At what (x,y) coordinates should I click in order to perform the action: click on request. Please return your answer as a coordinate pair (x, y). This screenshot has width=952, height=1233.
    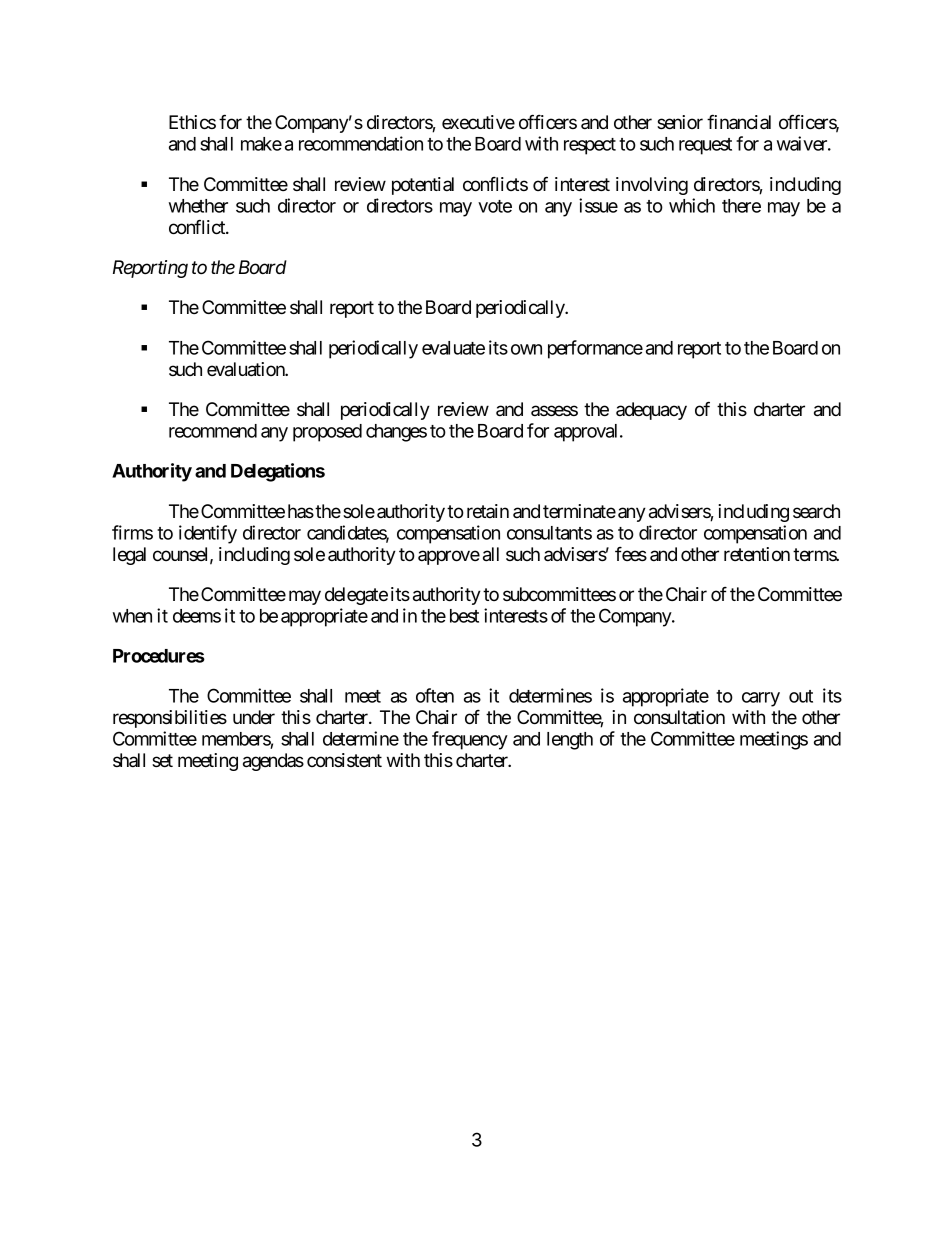
    Looking at the image, I should click on (705, 146).
